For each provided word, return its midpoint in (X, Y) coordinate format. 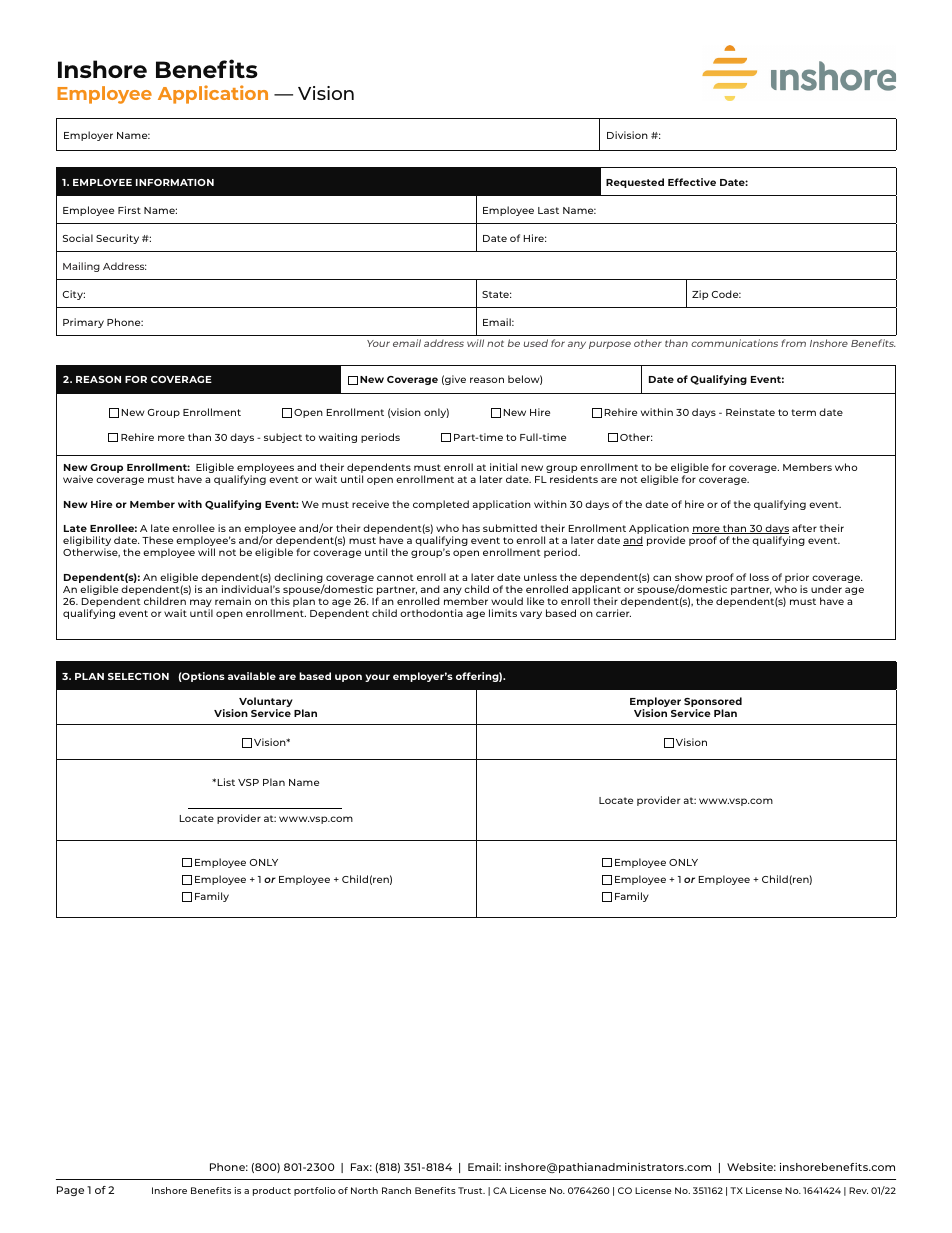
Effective (692, 182)
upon (348, 678)
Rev (858, 1190)
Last (548, 210)
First (129, 210)
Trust (471, 1190)
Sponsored (713, 703)
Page (70, 1191)
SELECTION (138, 676)
